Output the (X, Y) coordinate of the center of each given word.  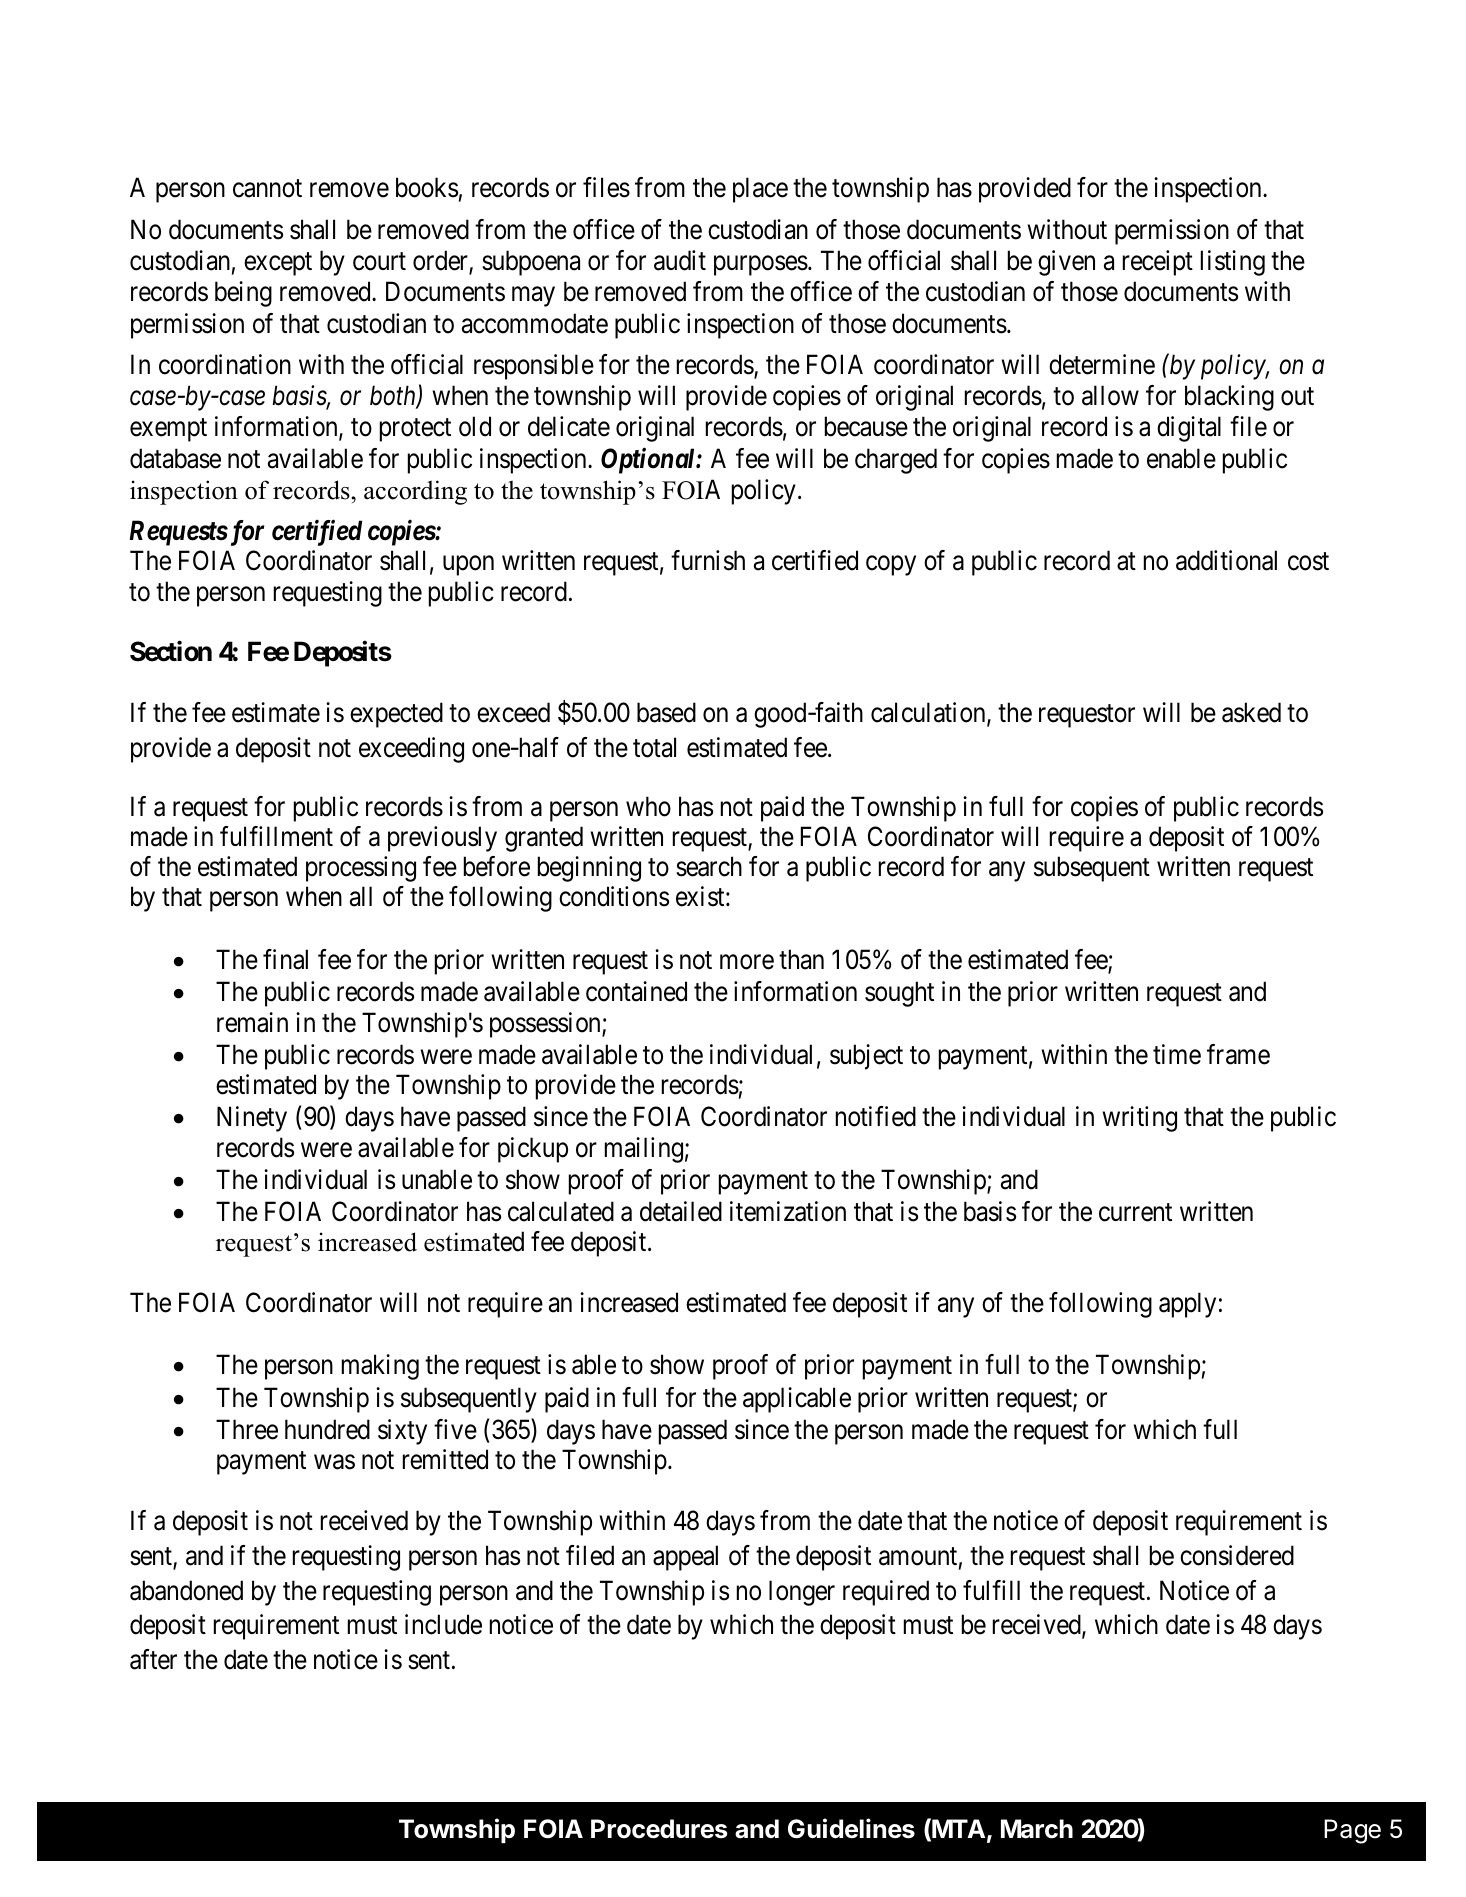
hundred (327, 1429)
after (153, 1659)
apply (1187, 1305)
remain (252, 1022)
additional (1226, 560)
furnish (708, 560)
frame (1238, 1054)
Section (171, 651)
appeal (685, 1558)
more (747, 962)
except (278, 264)
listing (1233, 263)
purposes (761, 266)
